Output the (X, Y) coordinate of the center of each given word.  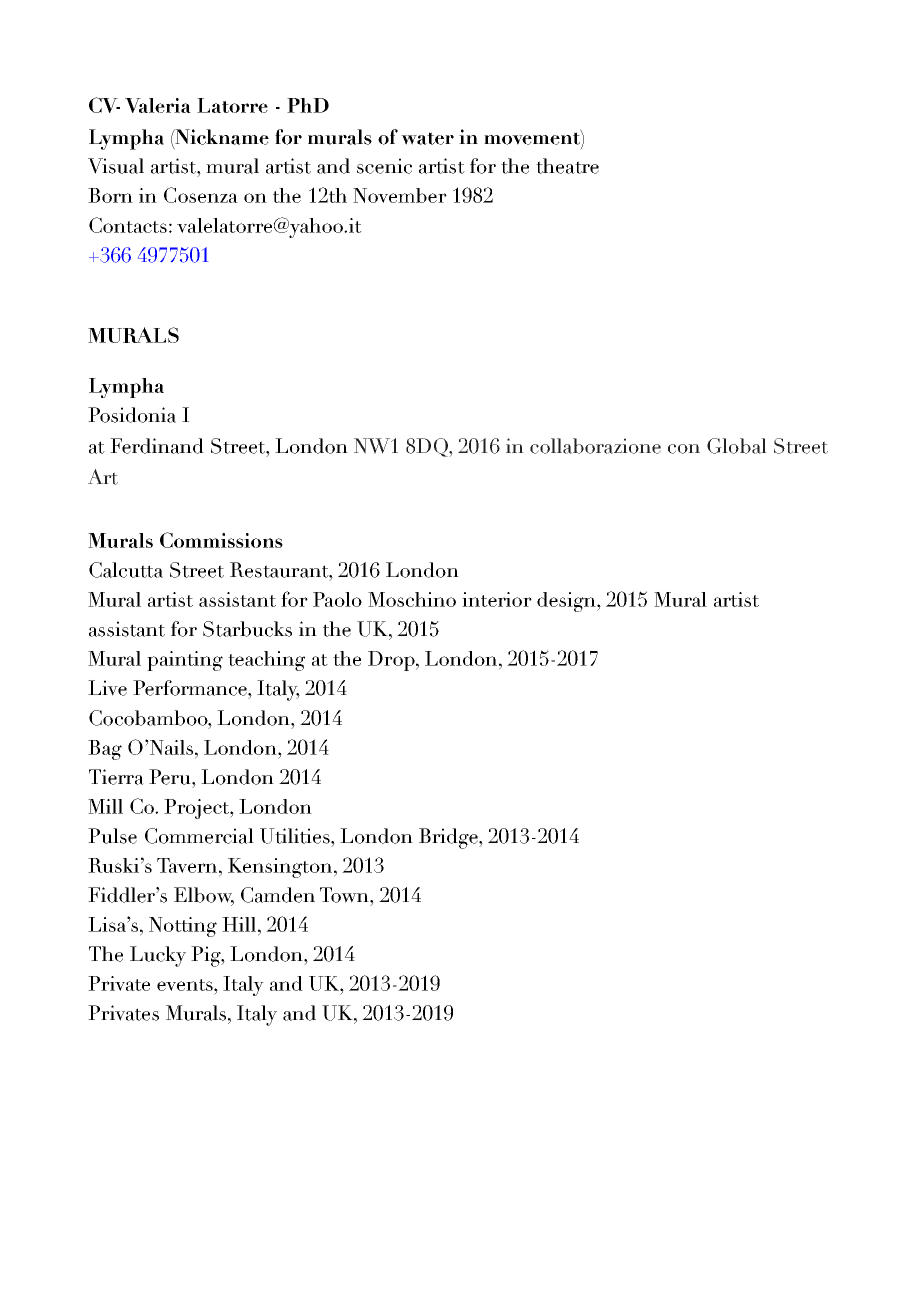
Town (345, 895)
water (427, 138)
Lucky (158, 956)
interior (497, 599)
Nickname (221, 137)
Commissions (221, 540)
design (567, 602)
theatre (567, 166)
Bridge (449, 838)
